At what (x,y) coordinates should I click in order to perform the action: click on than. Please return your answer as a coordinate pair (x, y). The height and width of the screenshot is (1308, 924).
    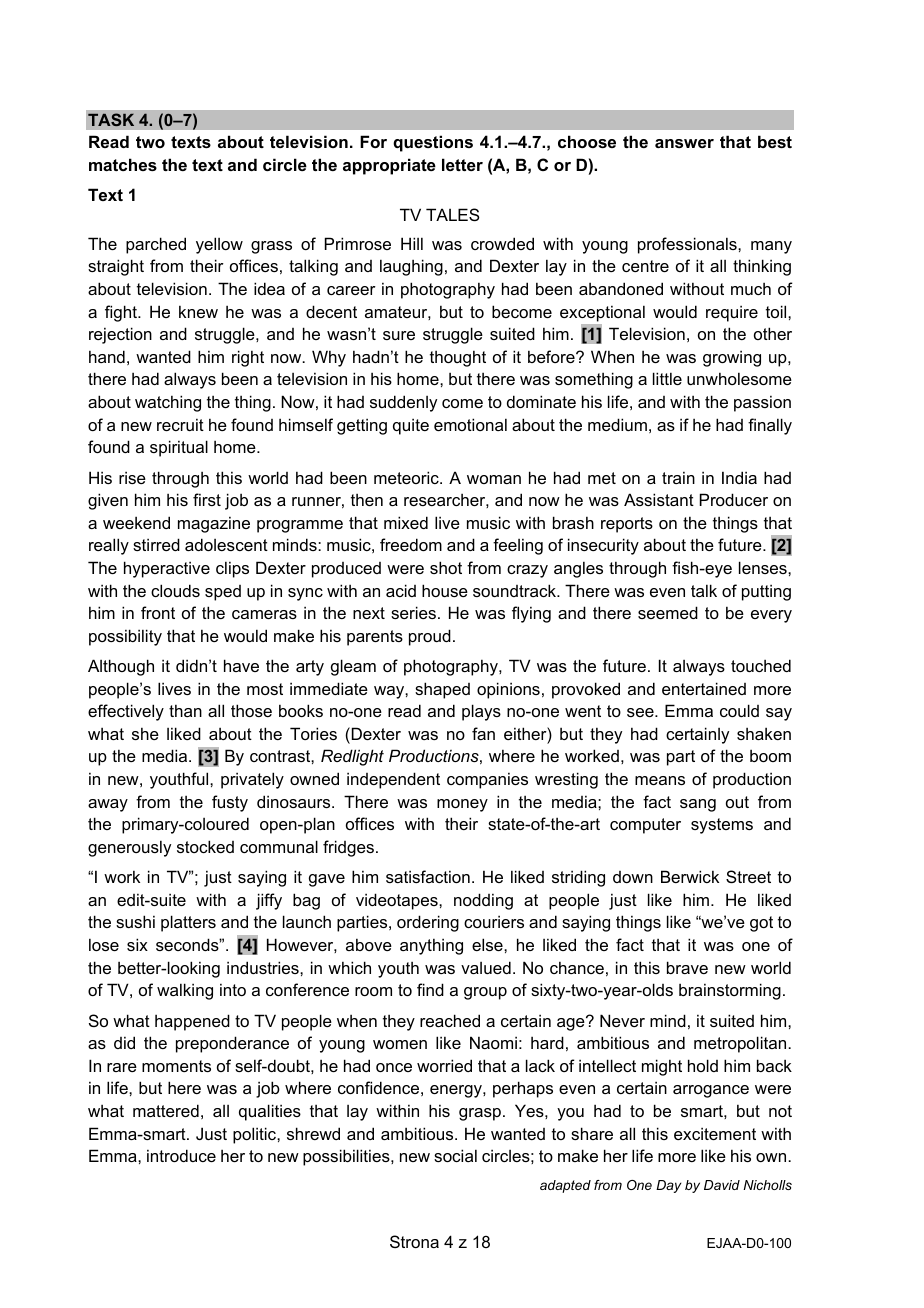
    Looking at the image, I should click on (185, 710).
